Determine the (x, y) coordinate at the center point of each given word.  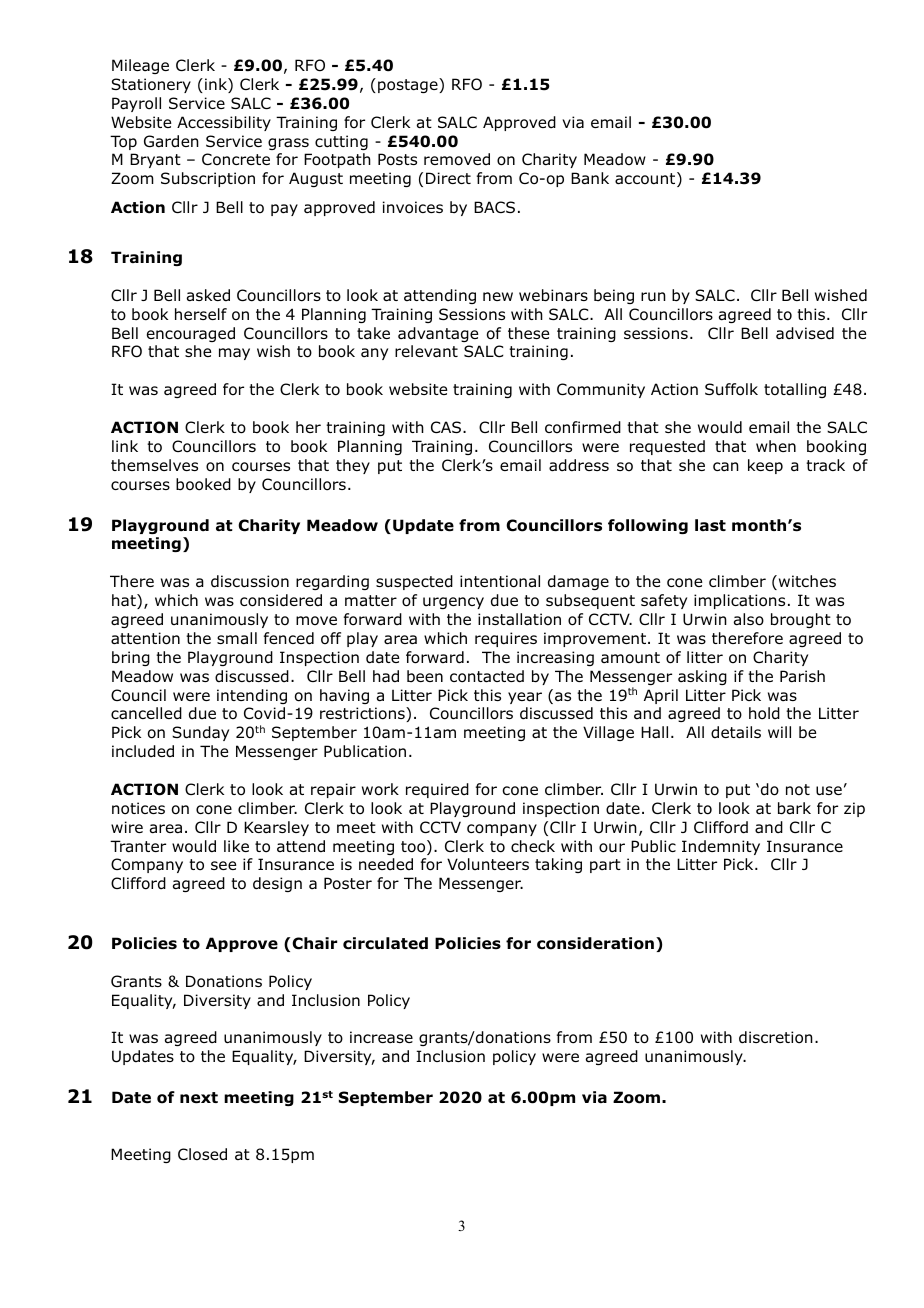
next (199, 1098)
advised (805, 333)
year (525, 698)
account (646, 179)
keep (765, 466)
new (498, 296)
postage (409, 85)
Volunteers (488, 864)
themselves (154, 465)
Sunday (200, 733)
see (223, 865)
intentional (500, 581)
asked (208, 295)
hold (764, 713)
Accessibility (224, 123)
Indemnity (721, 847)
